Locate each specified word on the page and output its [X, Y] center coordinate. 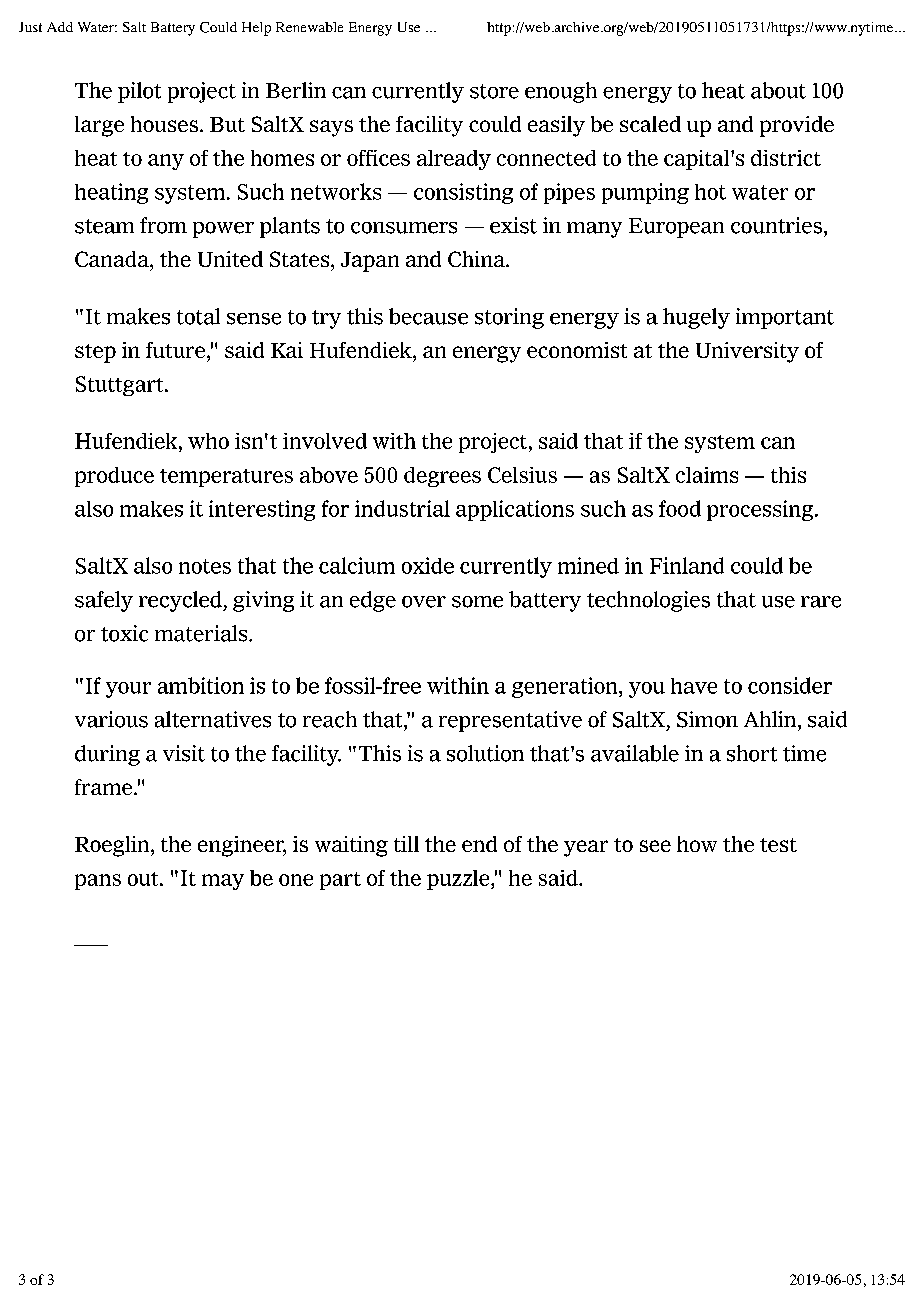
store [494, 91]
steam [104, 226]
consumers [404, 228]
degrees [442, 477]
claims [707, 475]
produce [114, 477]
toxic [124, 633]
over [424, 602]
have [694, 686]
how [697, 844]
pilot [139, 92]
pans [98, 882]
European [676, 228]
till [406, 844]
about [778, 90]
